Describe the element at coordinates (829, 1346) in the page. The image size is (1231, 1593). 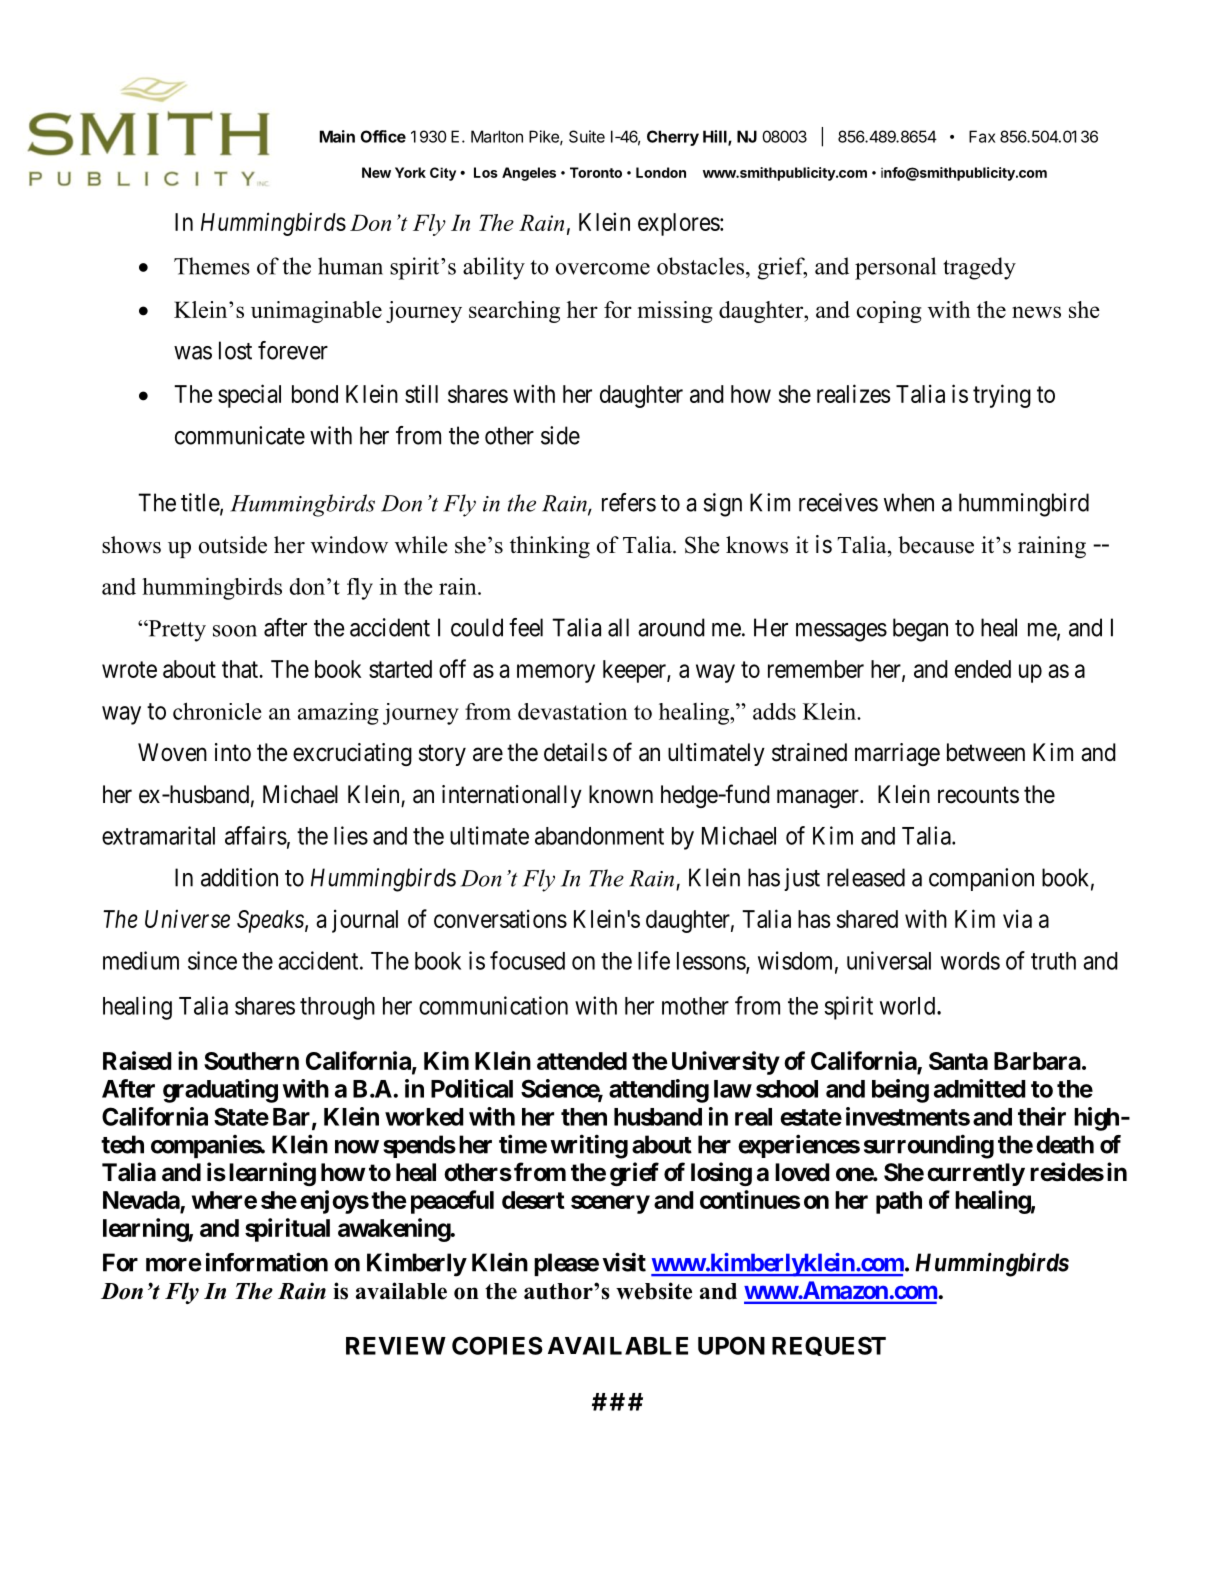
I see `REQUEST` at that location.
